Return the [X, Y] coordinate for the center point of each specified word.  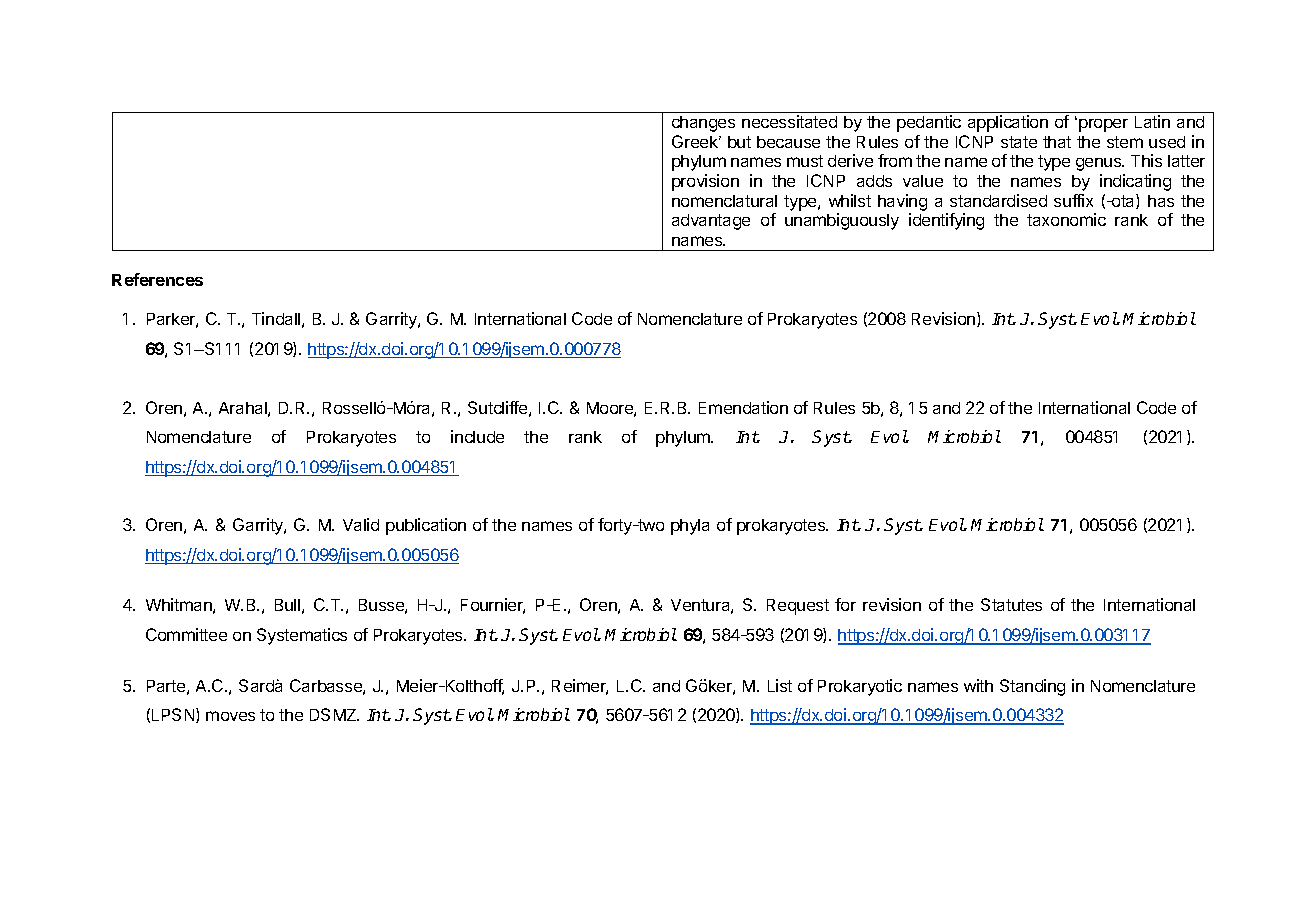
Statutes [1011, 604]
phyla [690, 527]
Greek [696, 141]
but [739, 142]
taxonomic [1066, 219]
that [1057, 142]
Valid [361, 524]
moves [230, 716]
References [157, 279]
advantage [711, 222]
